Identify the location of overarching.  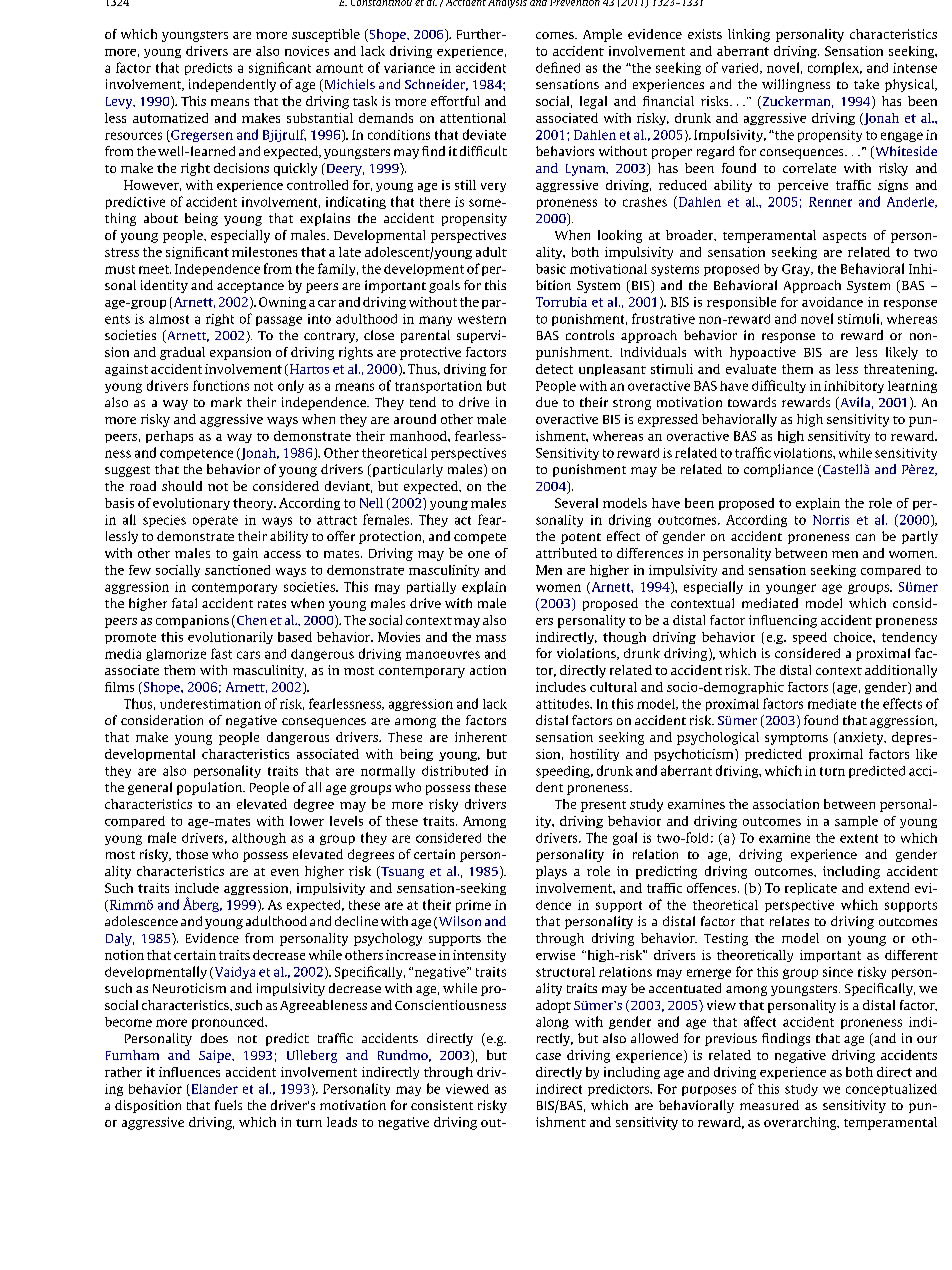
(801, 1123).
